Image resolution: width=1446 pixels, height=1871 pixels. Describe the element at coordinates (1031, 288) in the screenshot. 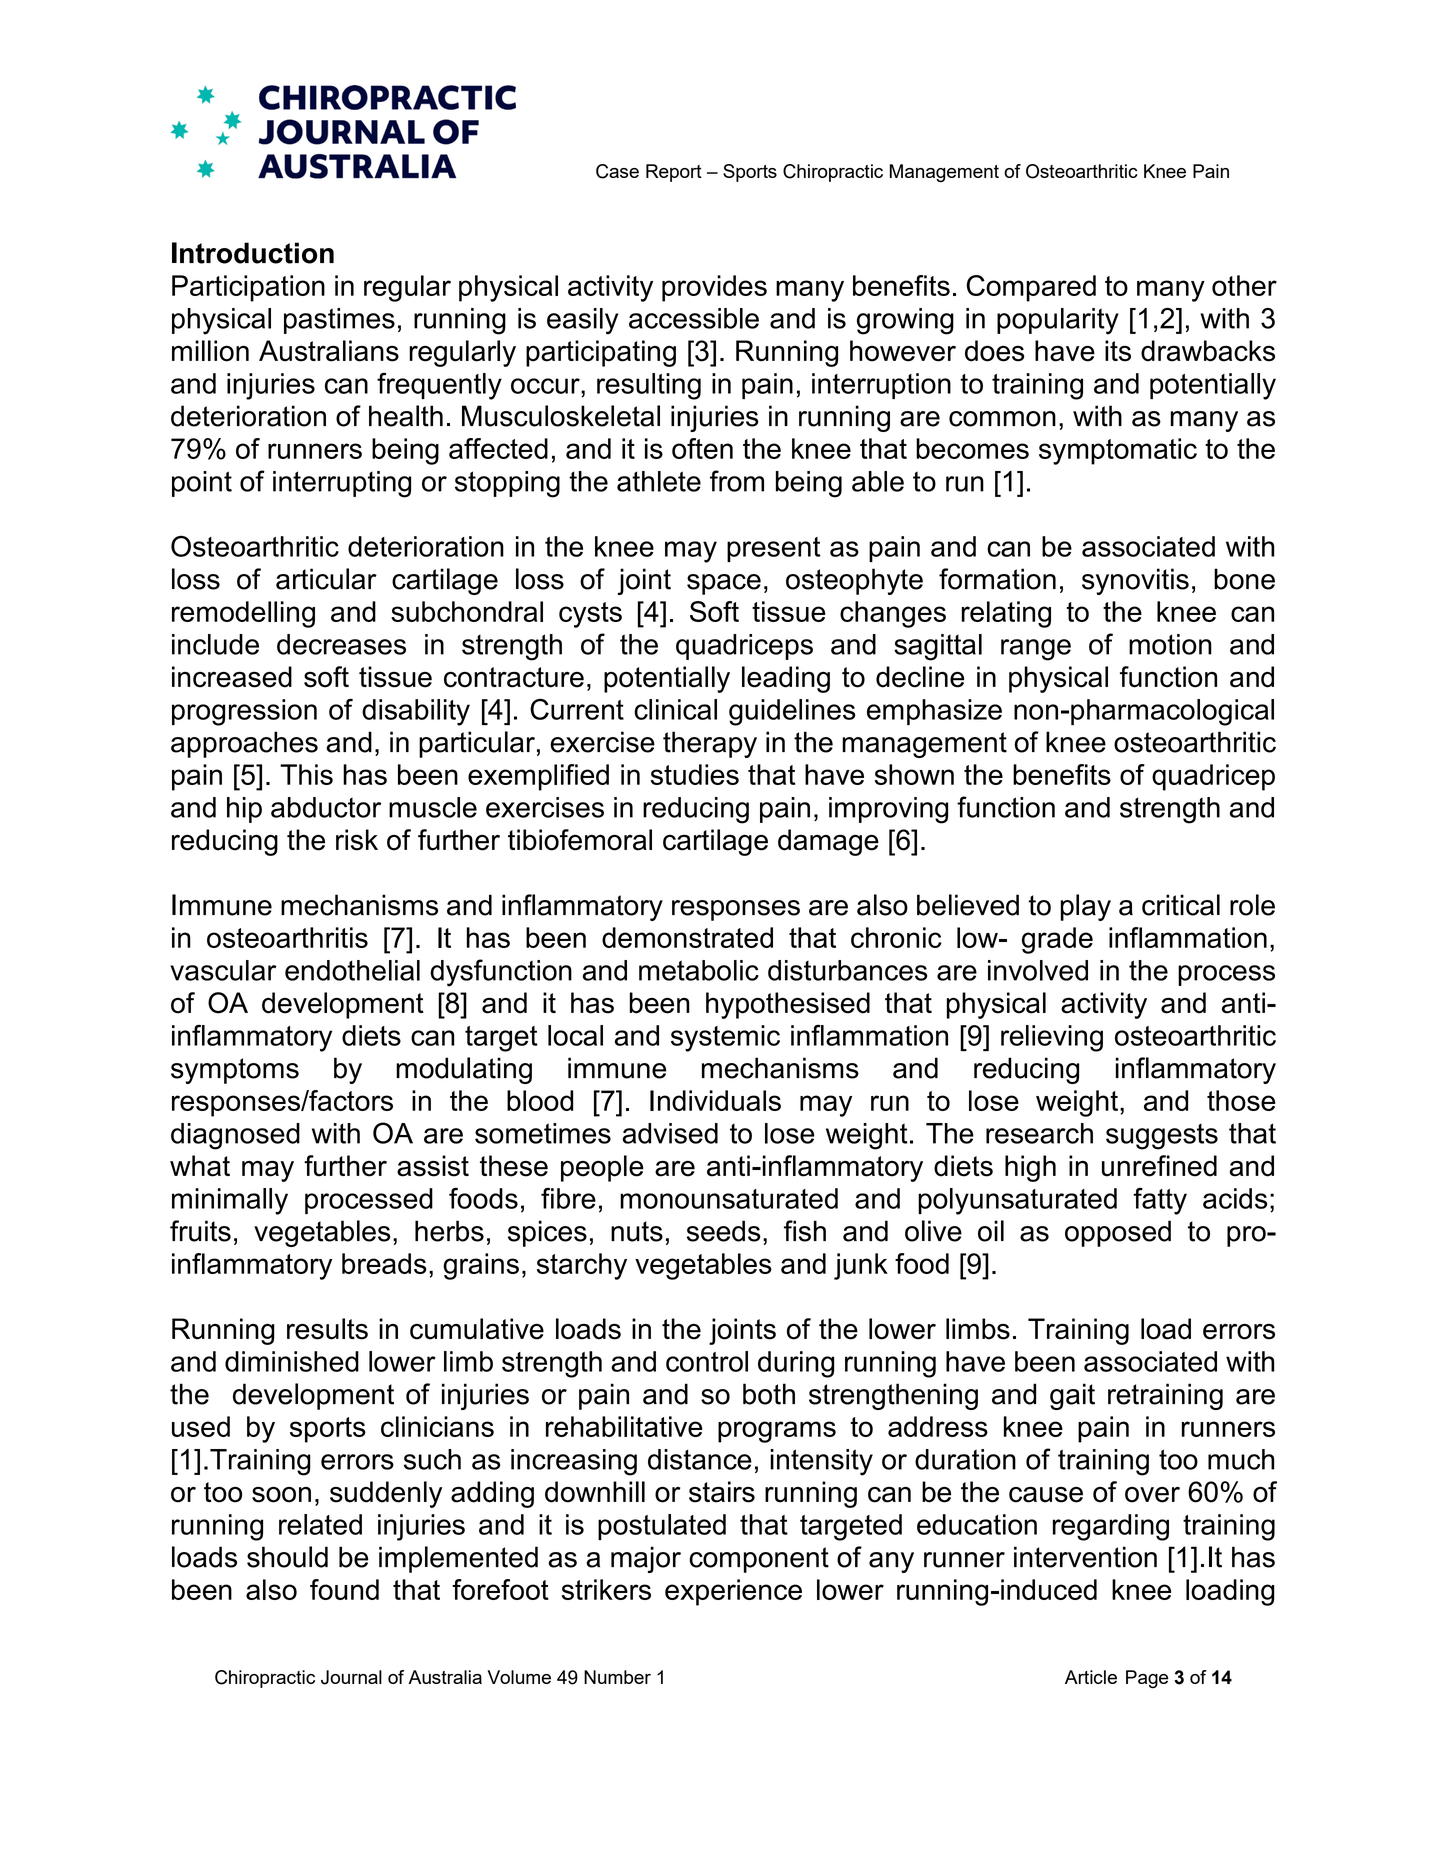

I see `Compared` at that location.
